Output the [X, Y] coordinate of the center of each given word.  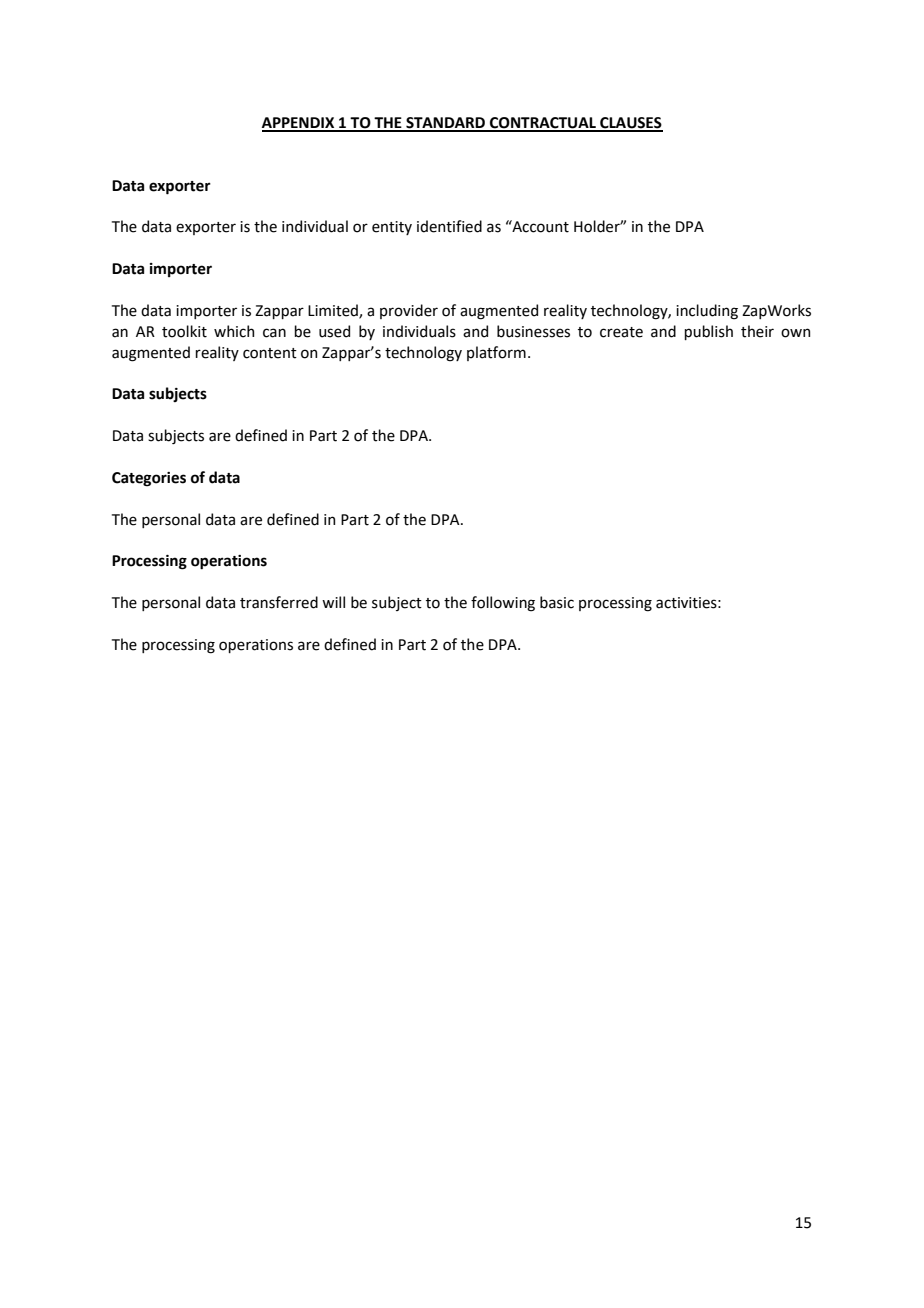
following [503, 604]
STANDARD [445, 124]
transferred [279, 602]
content [270, 353]
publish [708, 332]
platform [496, 353]
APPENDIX [299, 124]
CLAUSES [630, 124]
